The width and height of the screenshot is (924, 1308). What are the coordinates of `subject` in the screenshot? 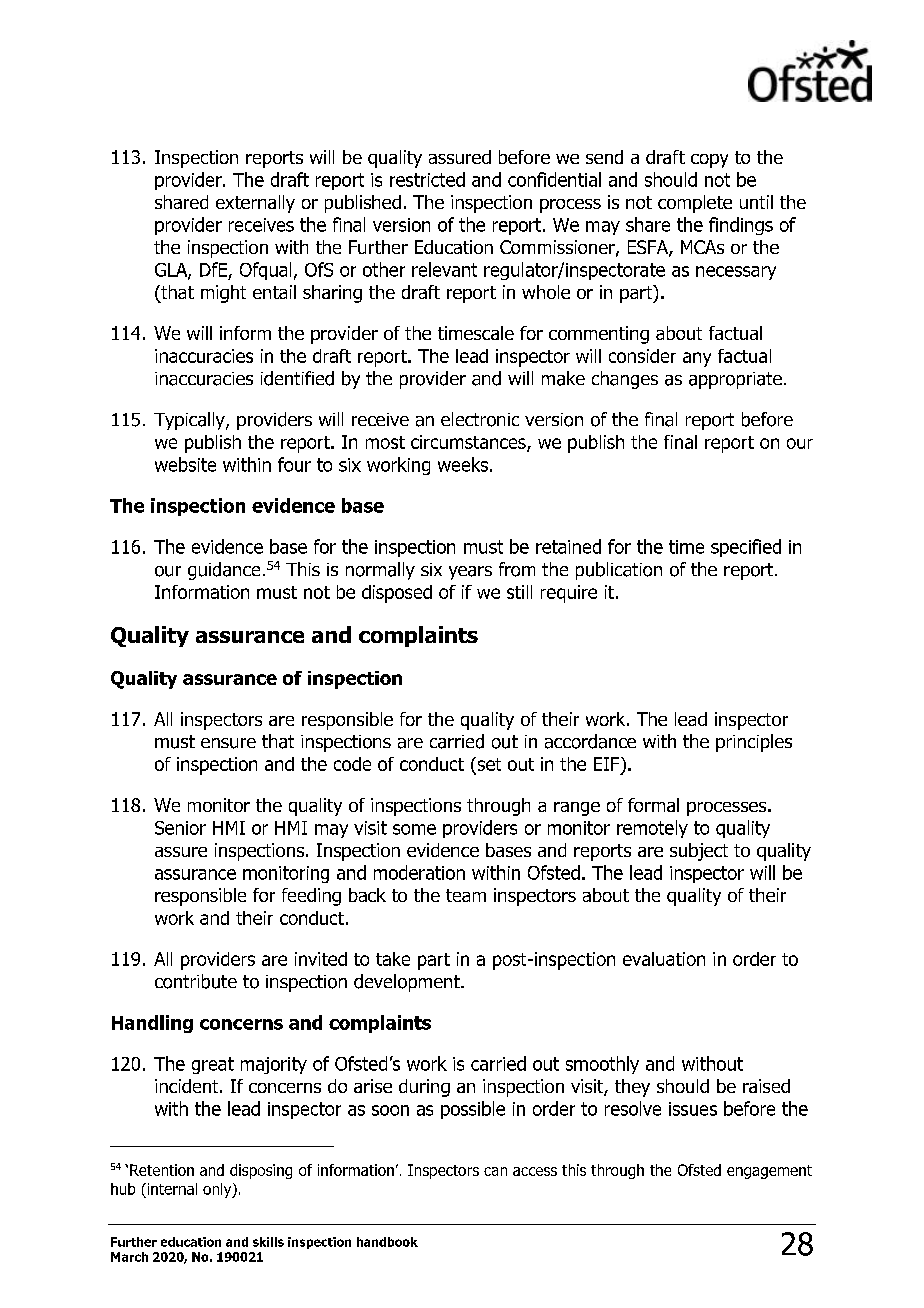 It's located at (699, 852).
